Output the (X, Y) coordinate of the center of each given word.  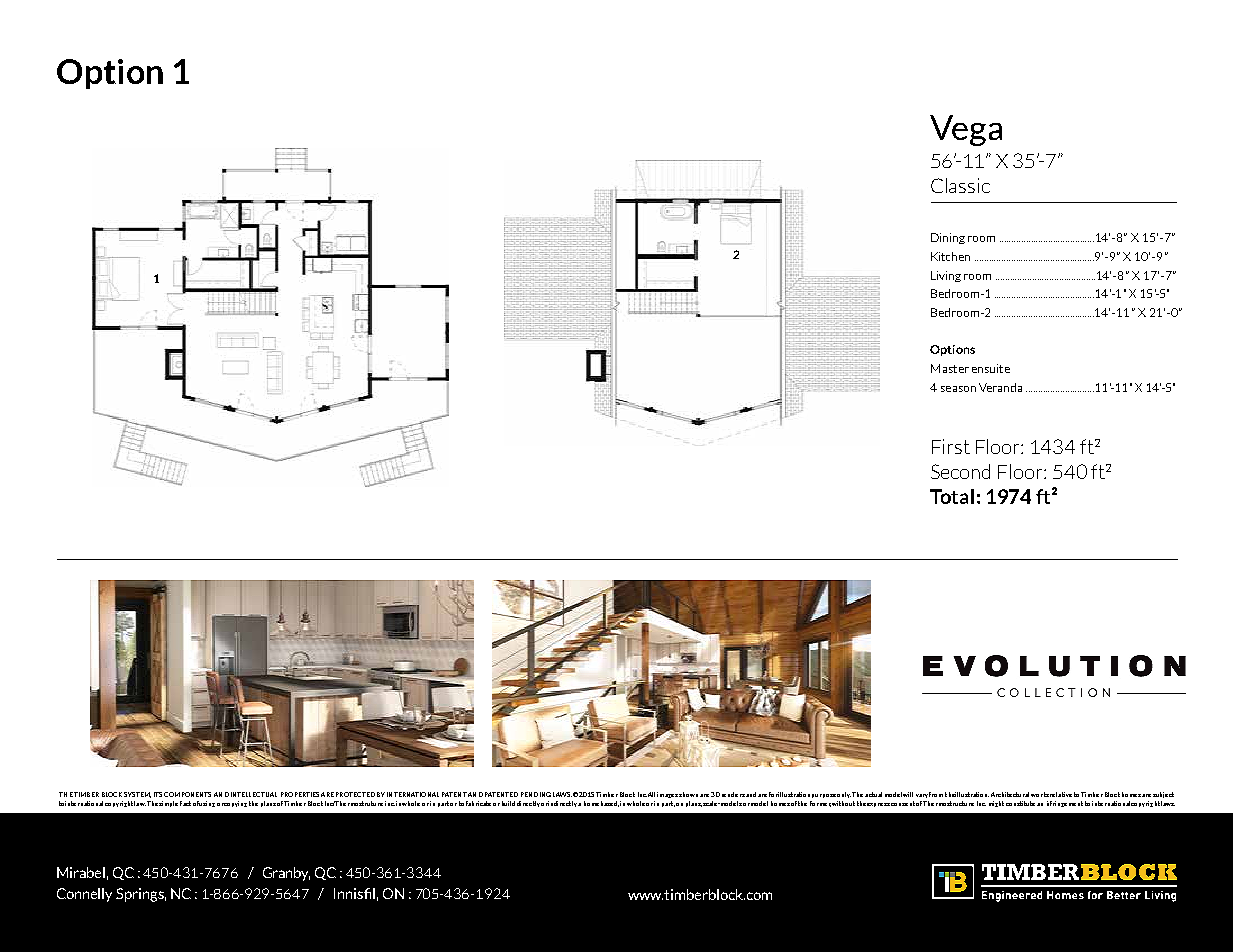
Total (952, 496)
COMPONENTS (187, 794)
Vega (966, 130)
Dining (948, 238)
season (958, 389)
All (651, 794)
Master (950, 368)
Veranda (1000, 387)
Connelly (84, 895)
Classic (960, 185)
